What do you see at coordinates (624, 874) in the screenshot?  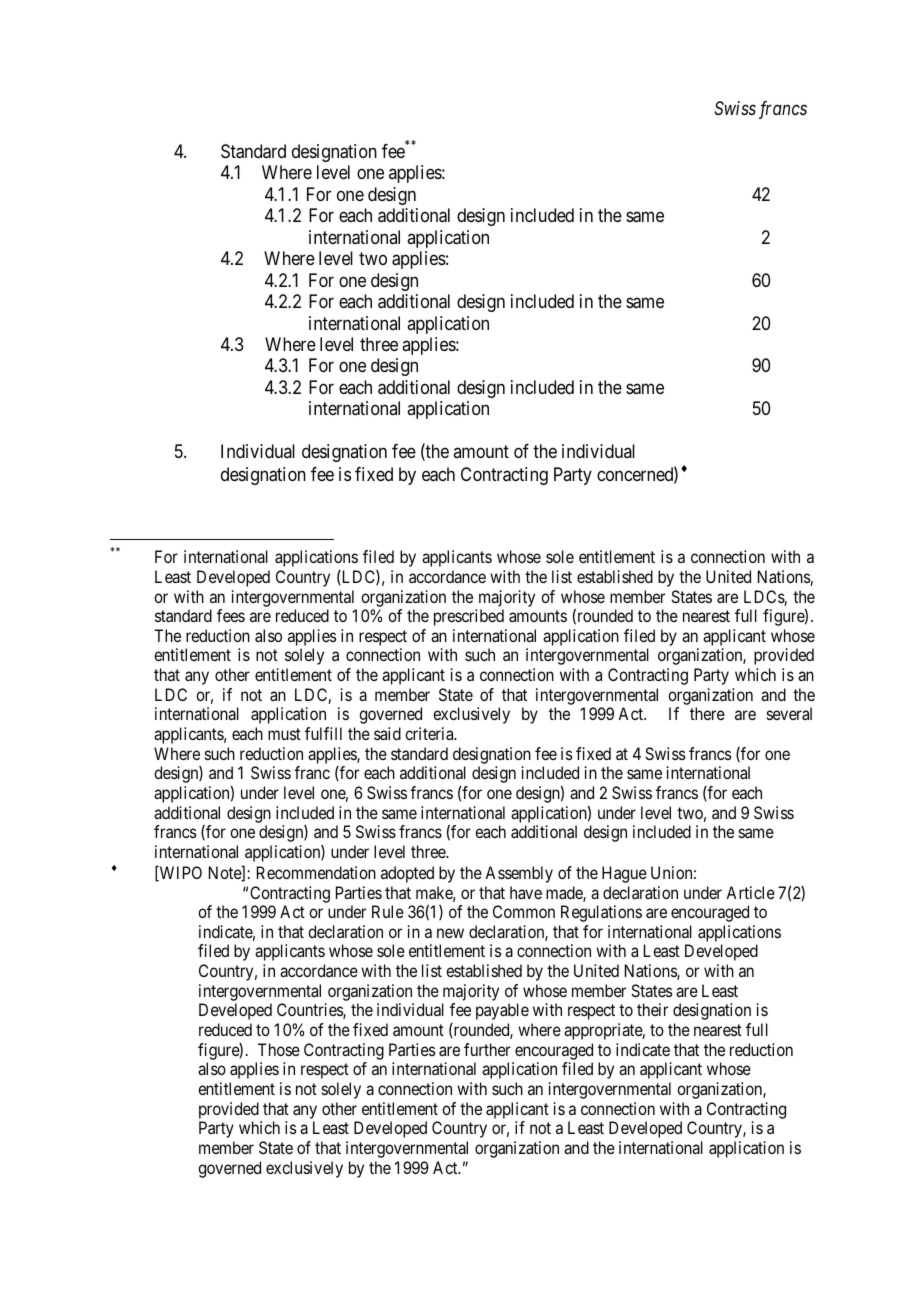 I see `Hague` at bounding box center [624, 874].
